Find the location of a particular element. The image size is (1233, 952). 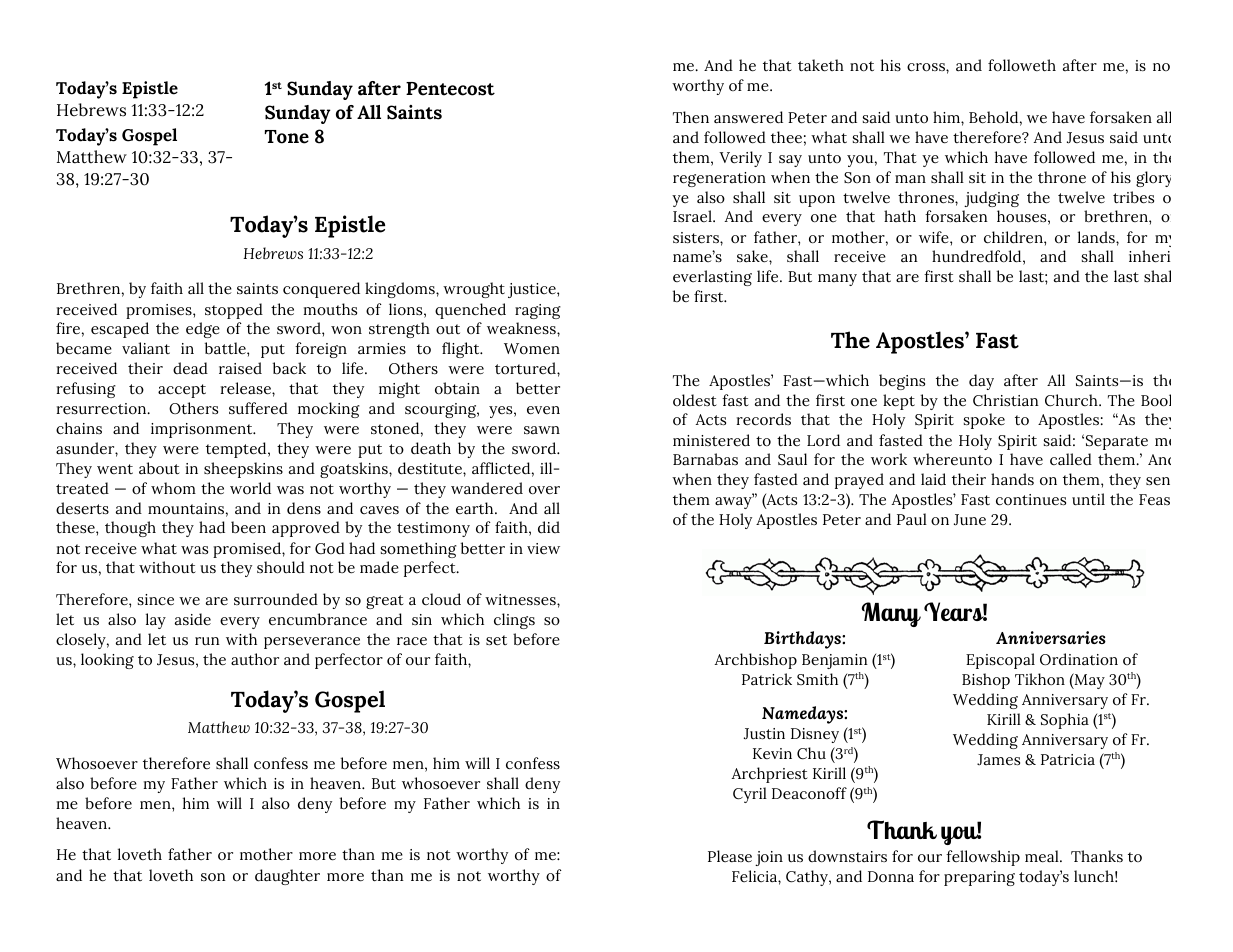

daughter is located at coordinates (287, 877).
